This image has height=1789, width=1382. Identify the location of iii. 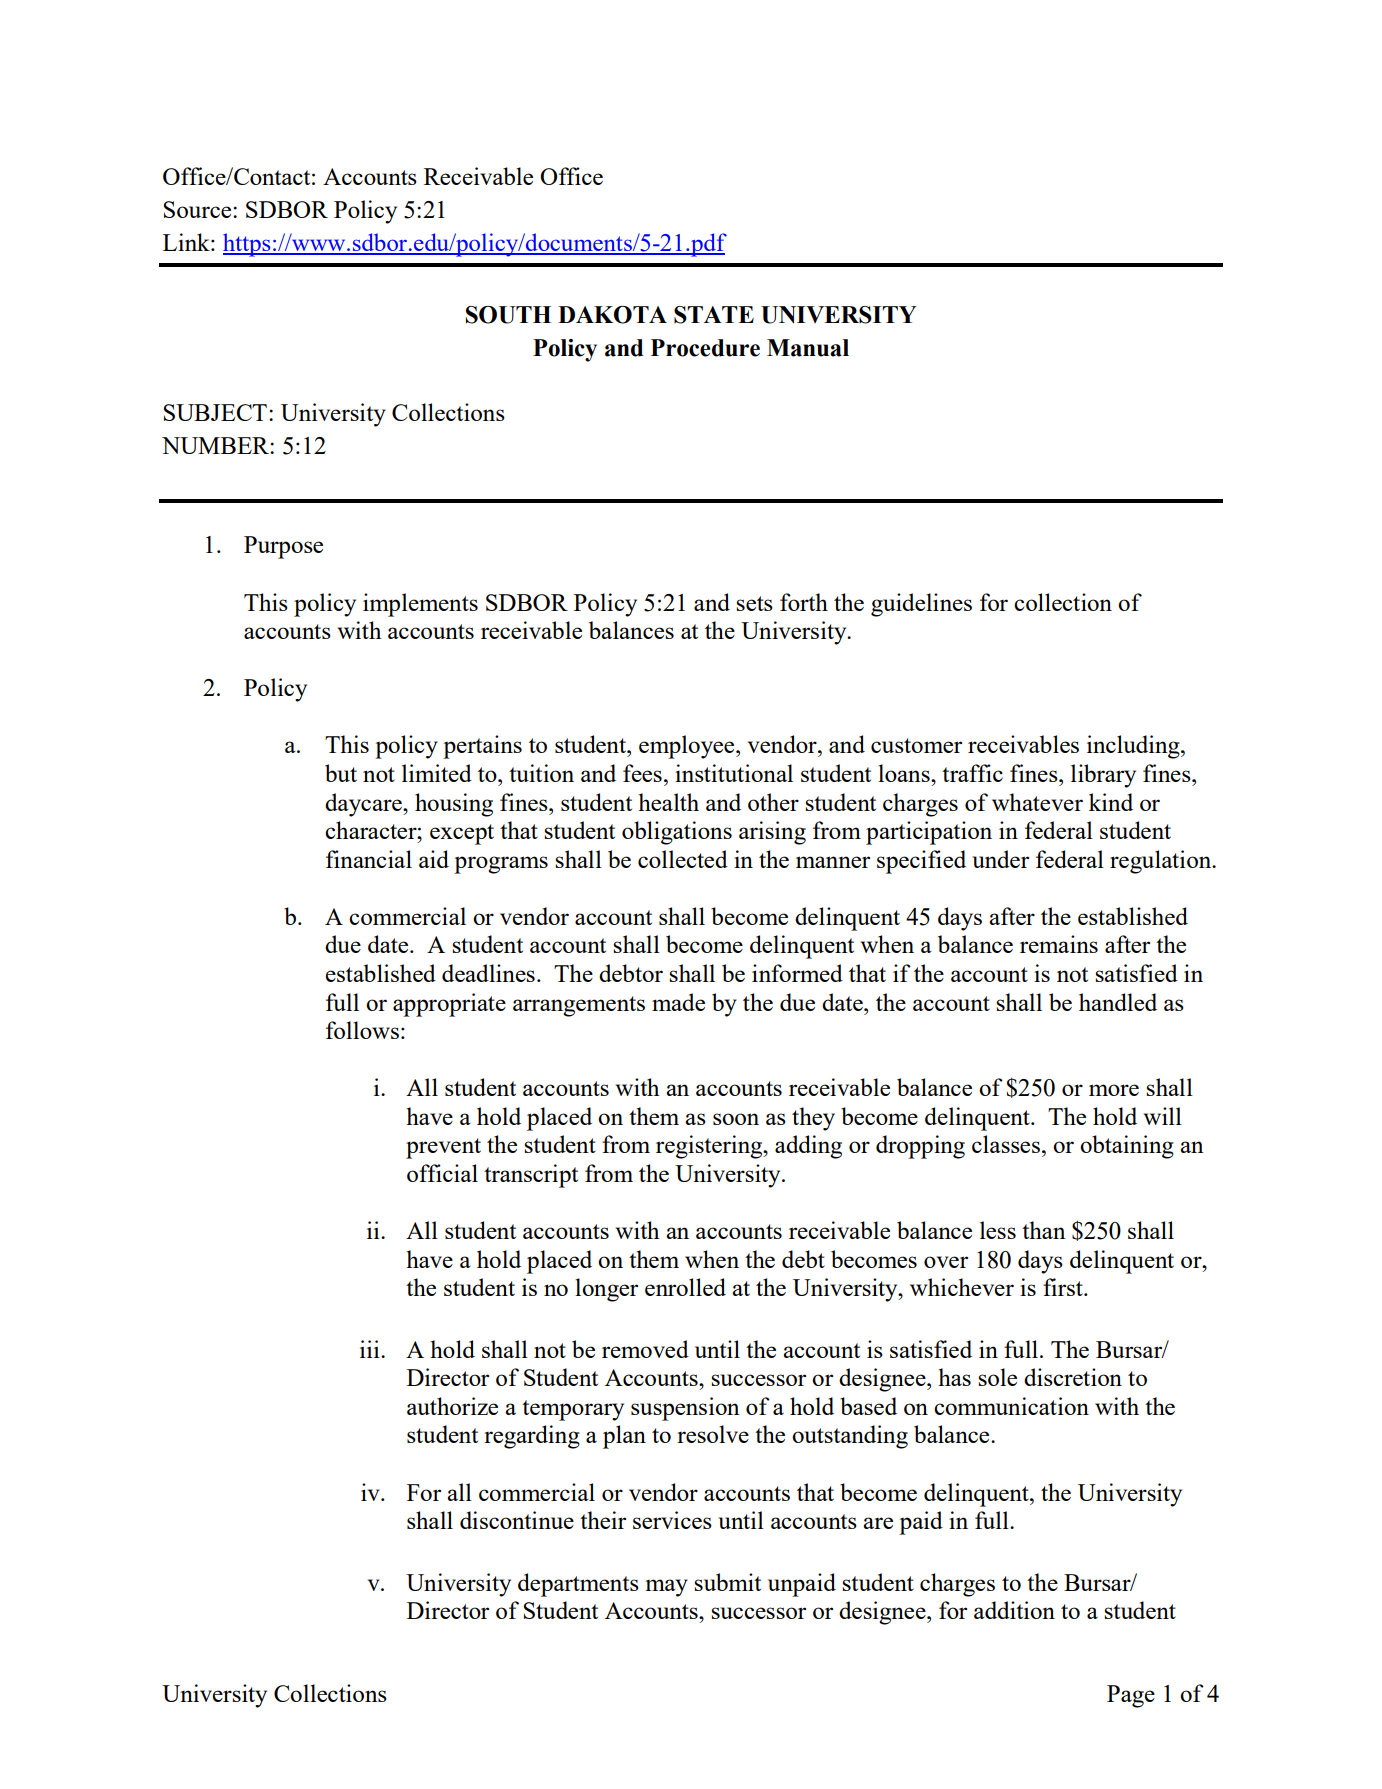
(371, 1349).
